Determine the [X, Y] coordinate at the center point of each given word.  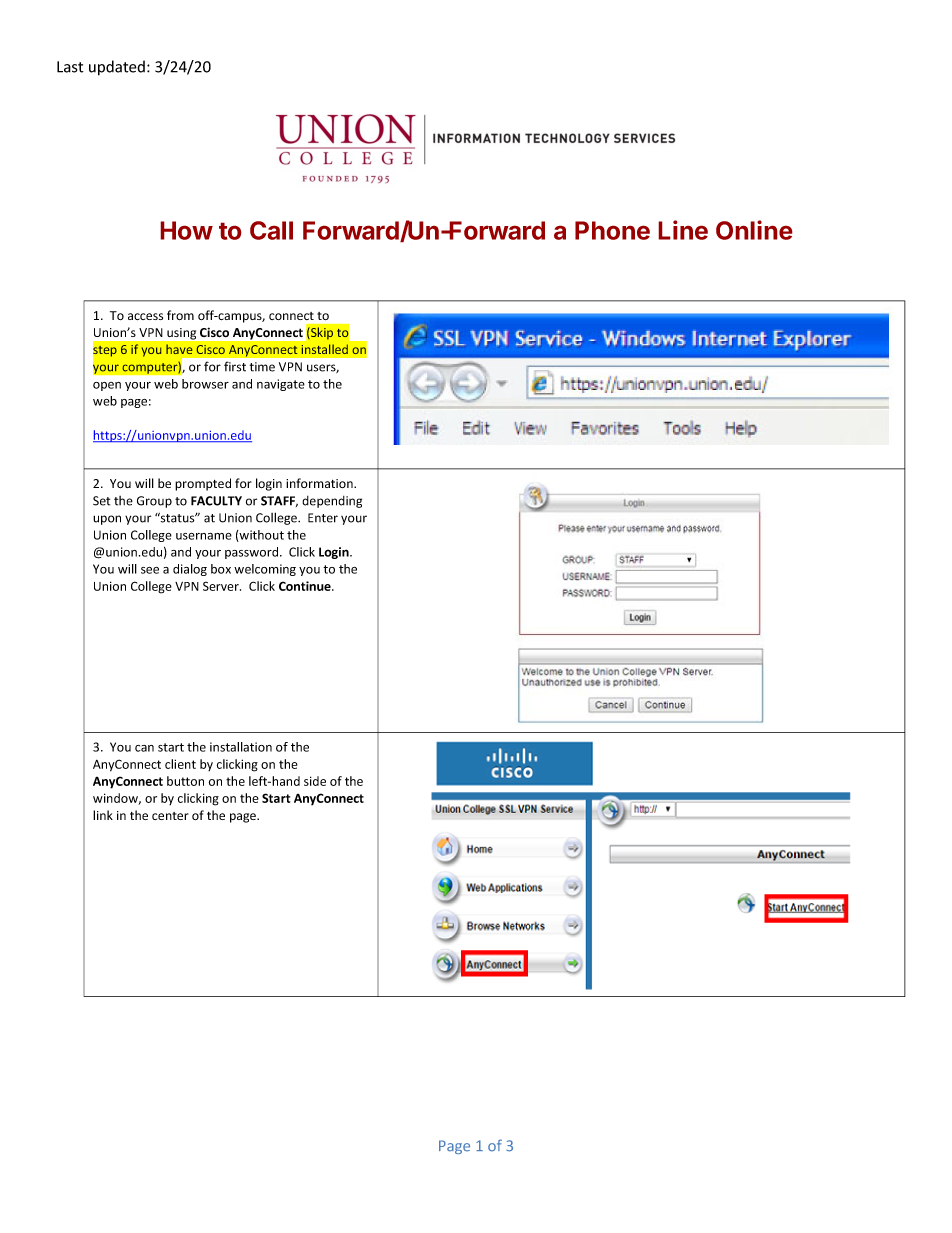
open [107, 386]
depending [332, 502]
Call [271, 230]
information [320, 483]
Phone [612, 230]
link [103, 815]
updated [117, 68]
